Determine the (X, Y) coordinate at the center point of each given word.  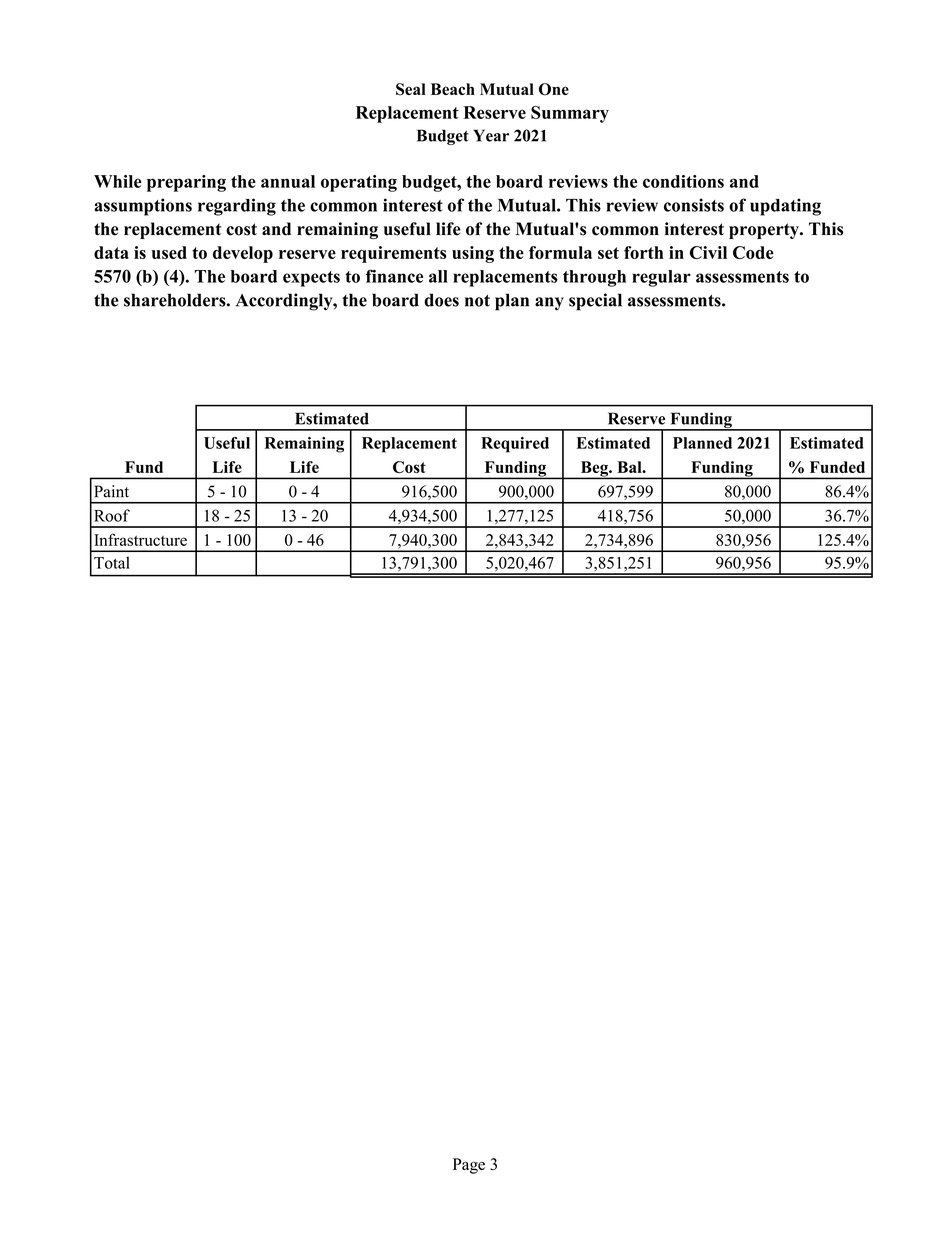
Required (515, 445)
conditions (683, 181)
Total (112, 562)
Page (469, 1166)
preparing (186, 183)
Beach (453, 89)
